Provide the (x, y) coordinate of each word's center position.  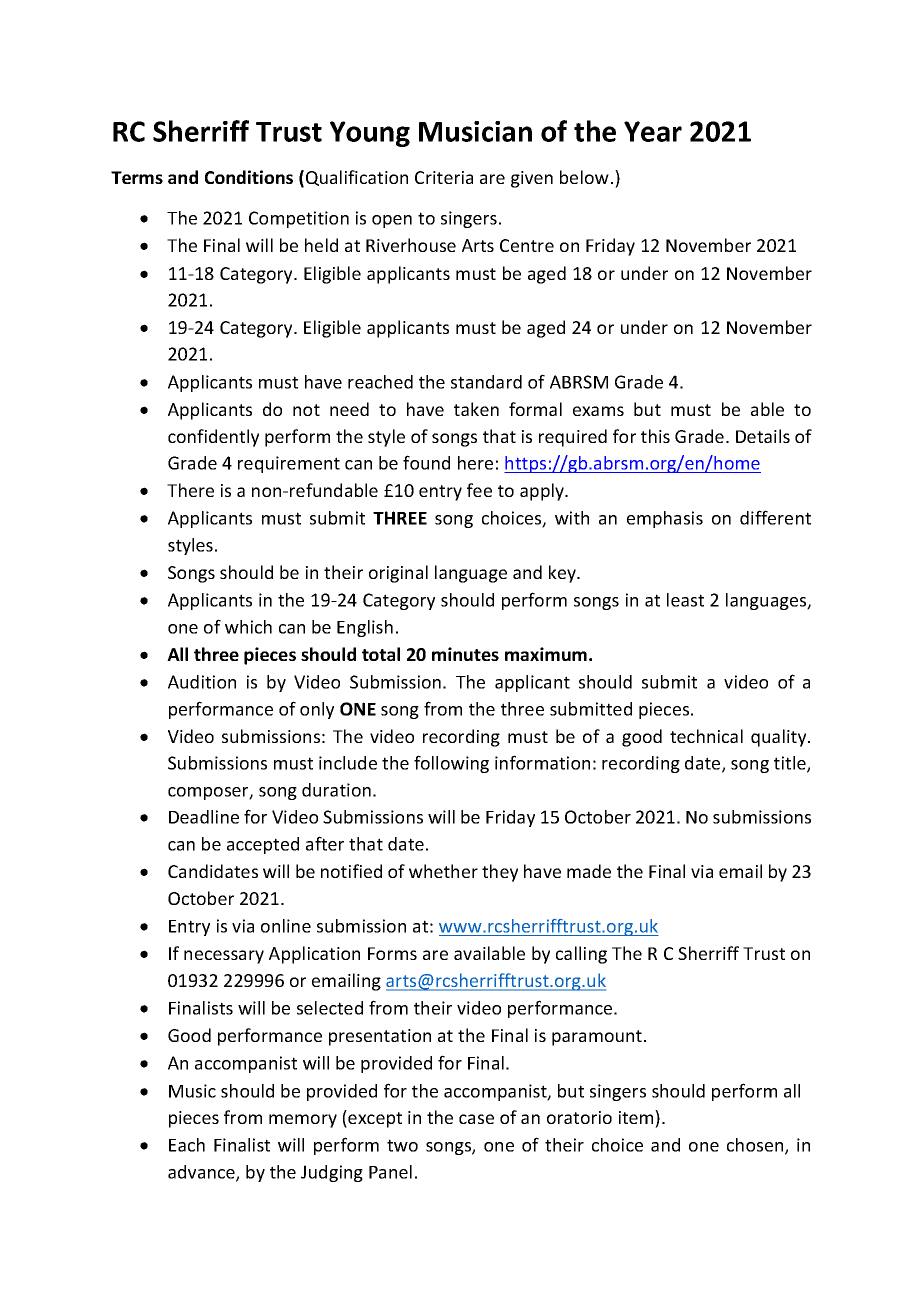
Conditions (249, 177)
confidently (213, 438)
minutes (465, 654)
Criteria (444, 177)
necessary (224, 957)
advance (202, 1173)
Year (653, 131)
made (589, 871)
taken (476, 409)
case (476, 1119)
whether (443, 871)
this (655, 436)
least (685, 600)
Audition (202, 682)
